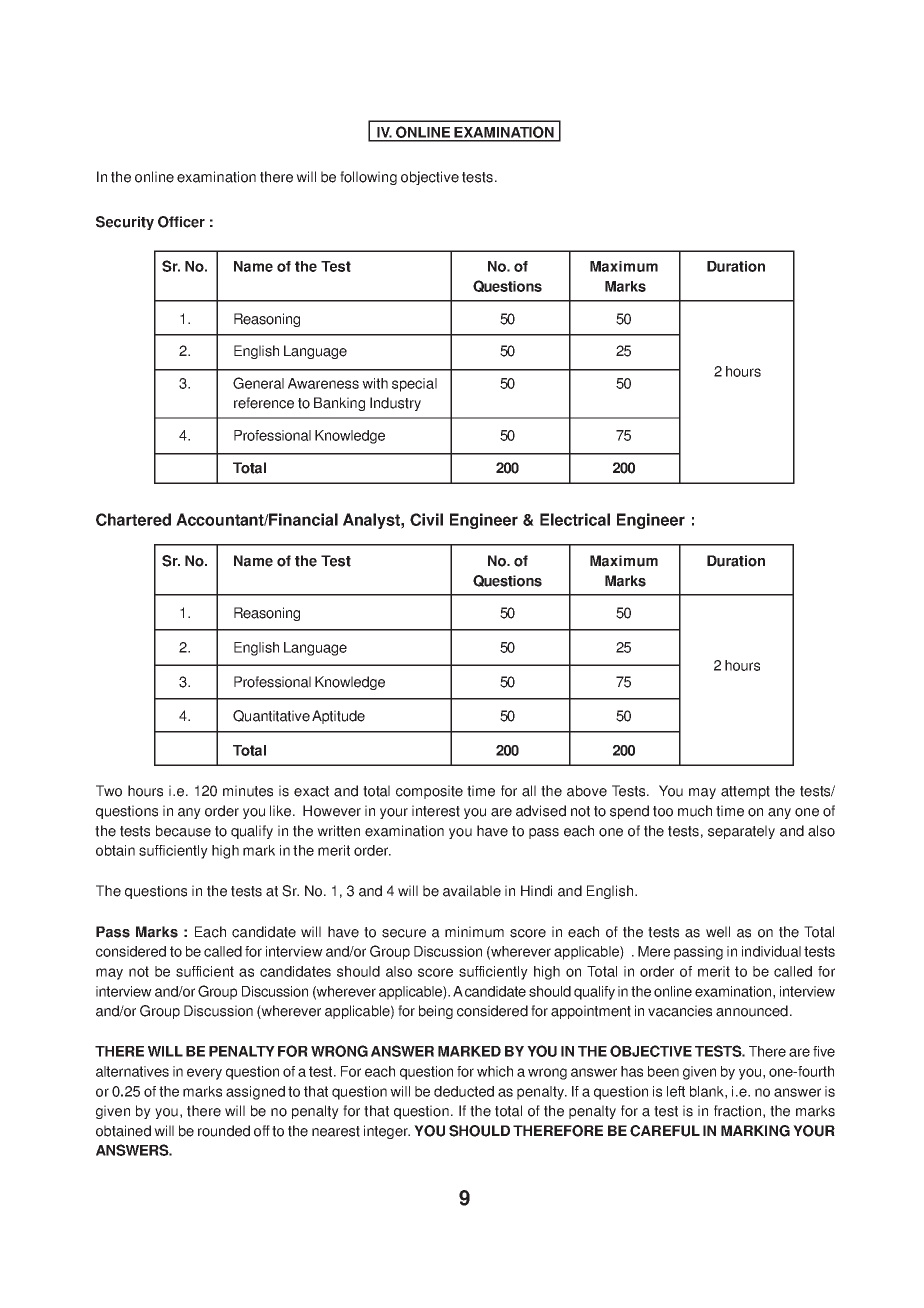 This screenshot has height=1308, width=924. What do you see at coordinates (181, 222) in the screenshot?
I see `Officer` at bounding box center [181, 222].
